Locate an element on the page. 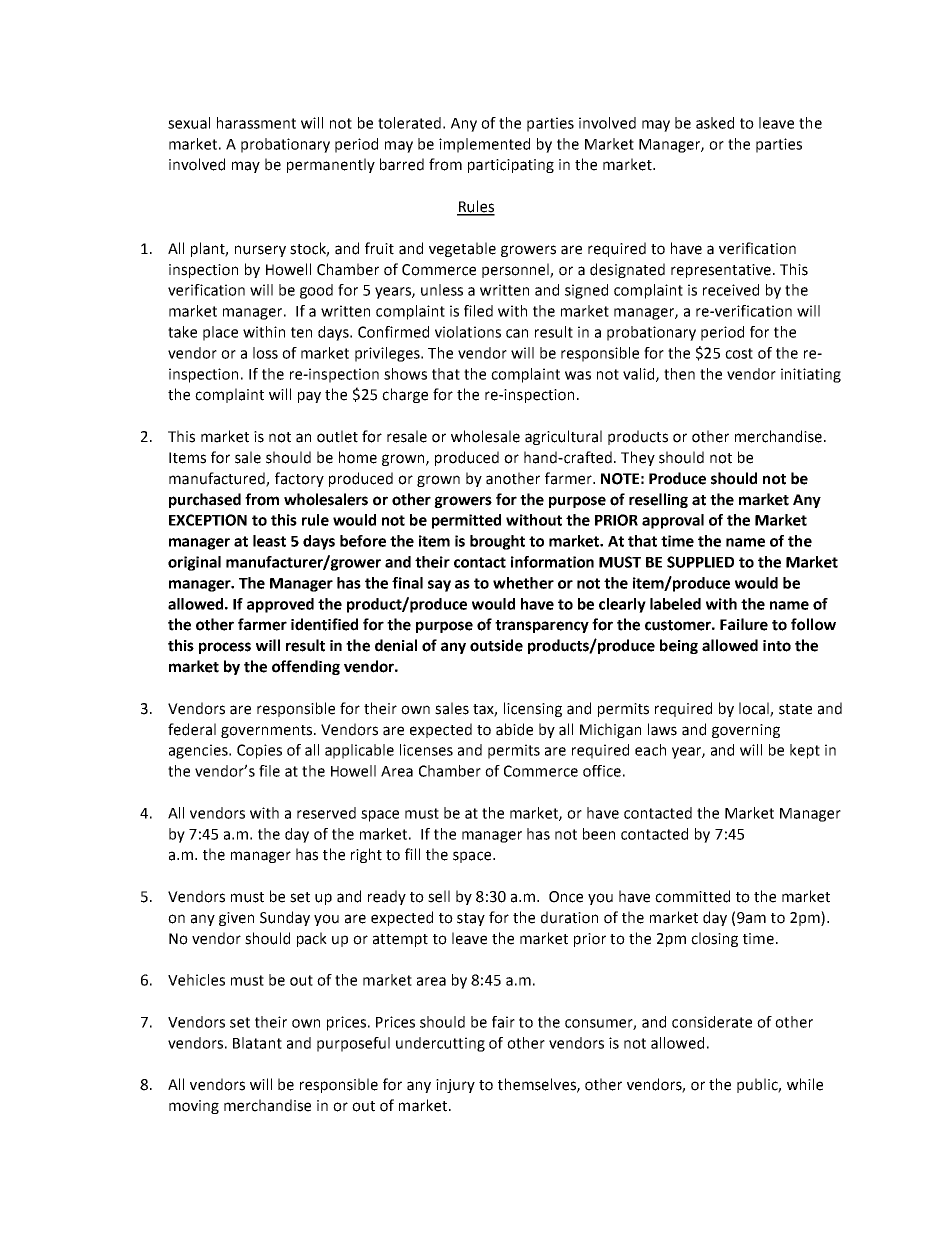 This document has height=1233, width=952. harassment is located at coordinates (256, 123).
